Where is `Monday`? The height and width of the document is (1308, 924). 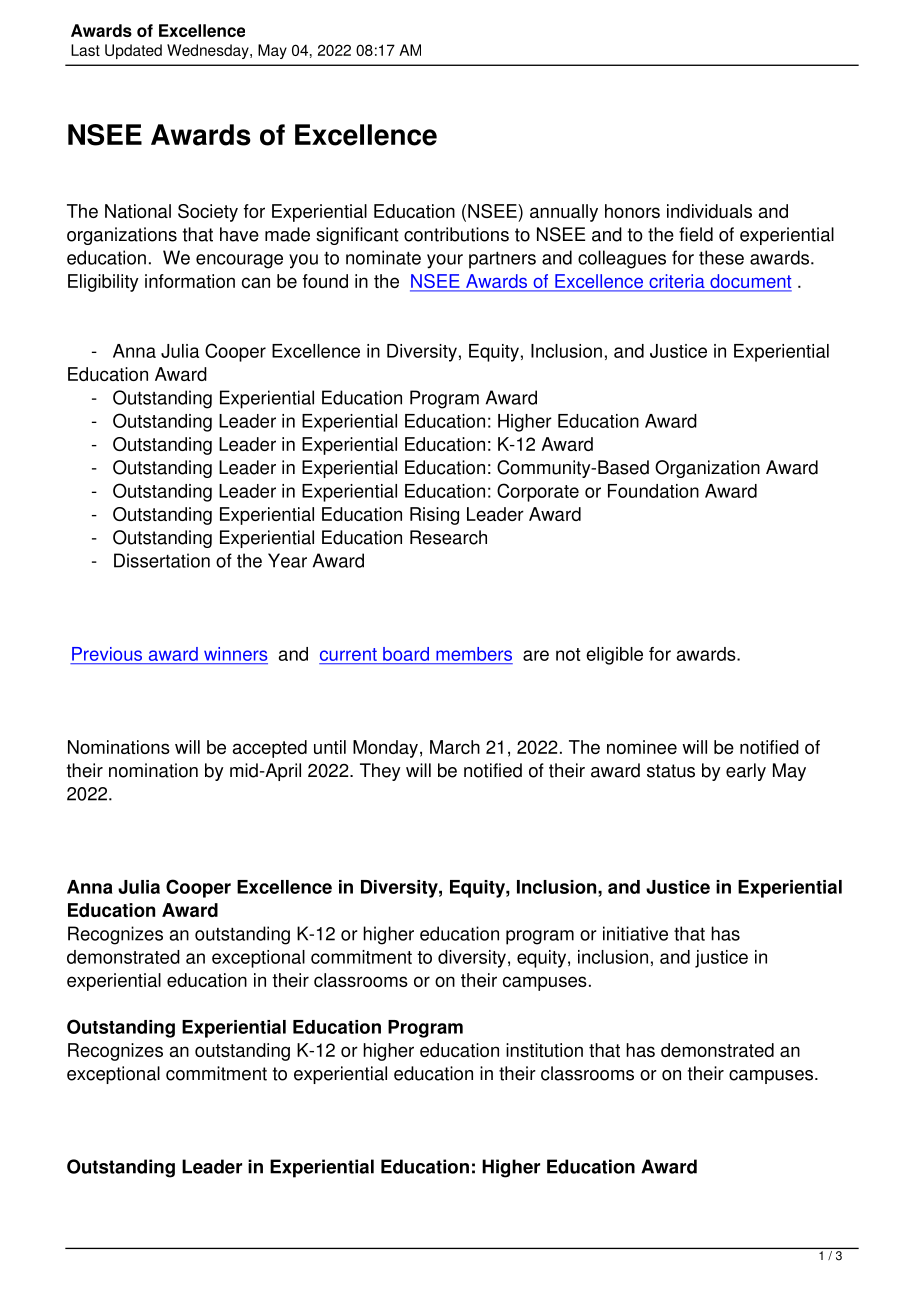
Monday is located at coordinates (385, 749).
